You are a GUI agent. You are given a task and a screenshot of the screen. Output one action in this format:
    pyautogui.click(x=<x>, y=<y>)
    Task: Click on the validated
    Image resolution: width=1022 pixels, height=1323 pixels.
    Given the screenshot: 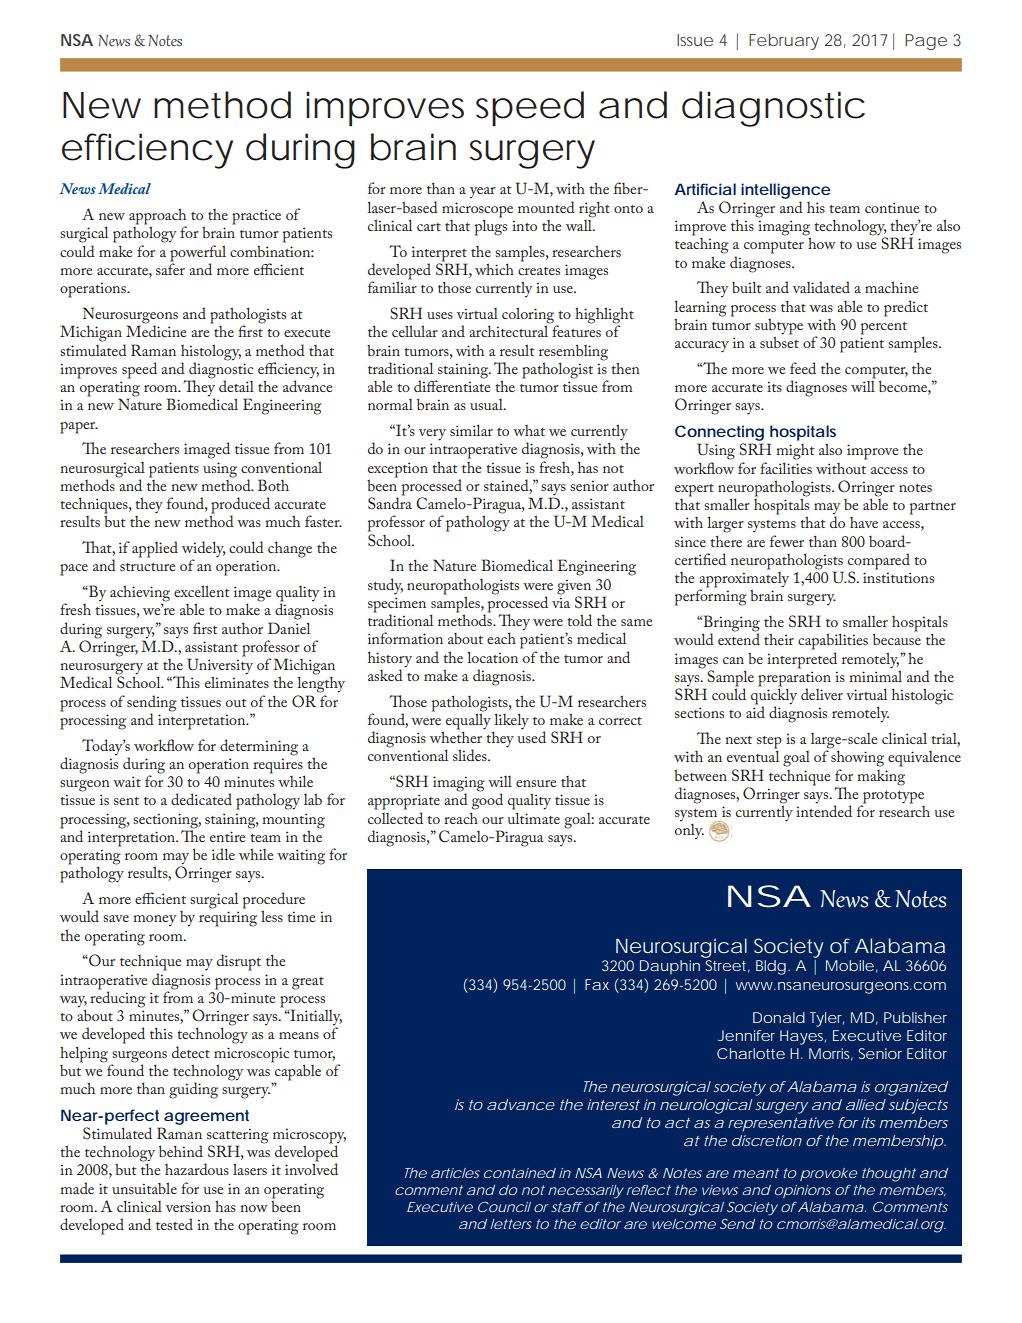 What is the action you would take?
    pyautogui.click(x=821, y=287)
